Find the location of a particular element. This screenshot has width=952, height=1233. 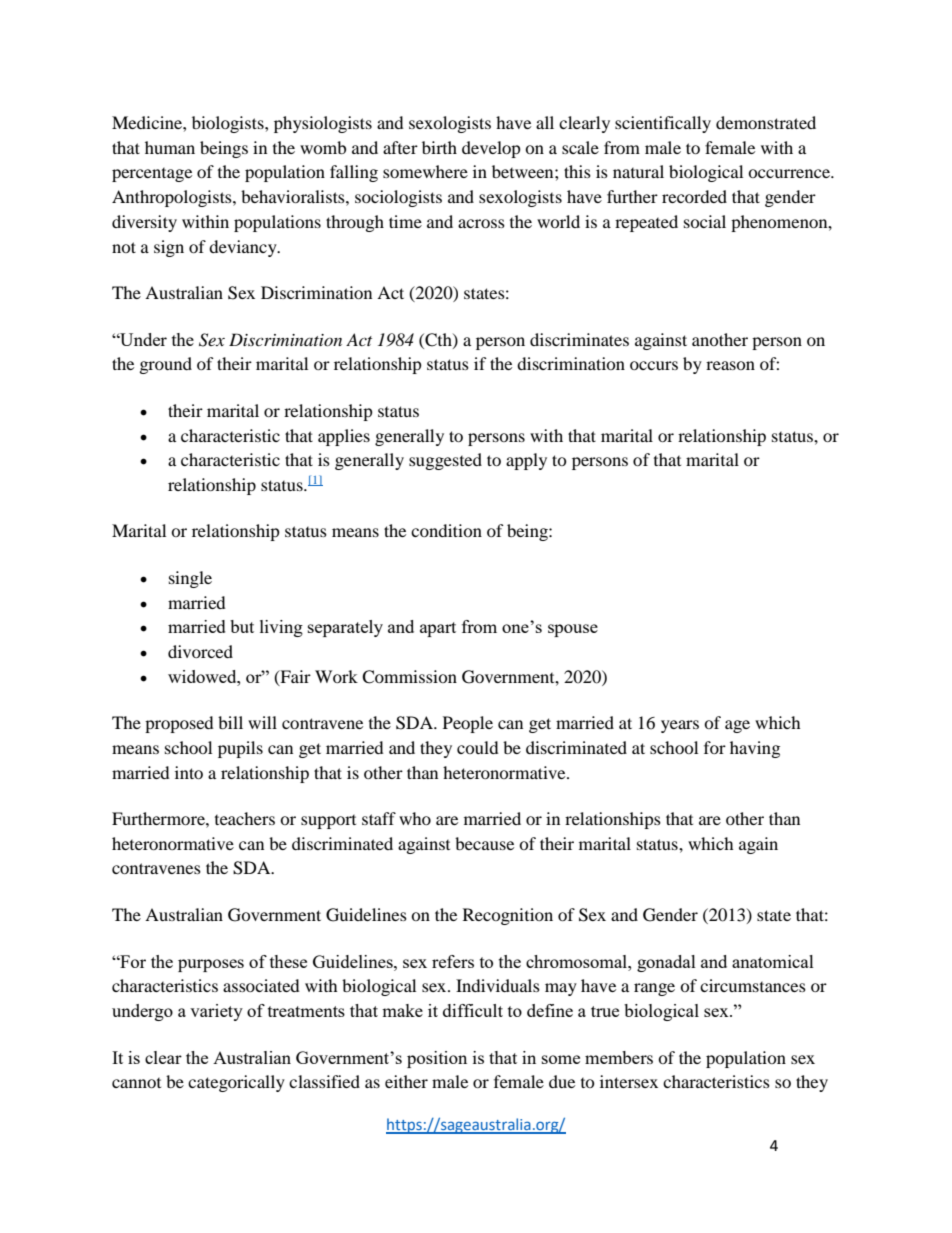

reason is located at coordinates (730, 365).
